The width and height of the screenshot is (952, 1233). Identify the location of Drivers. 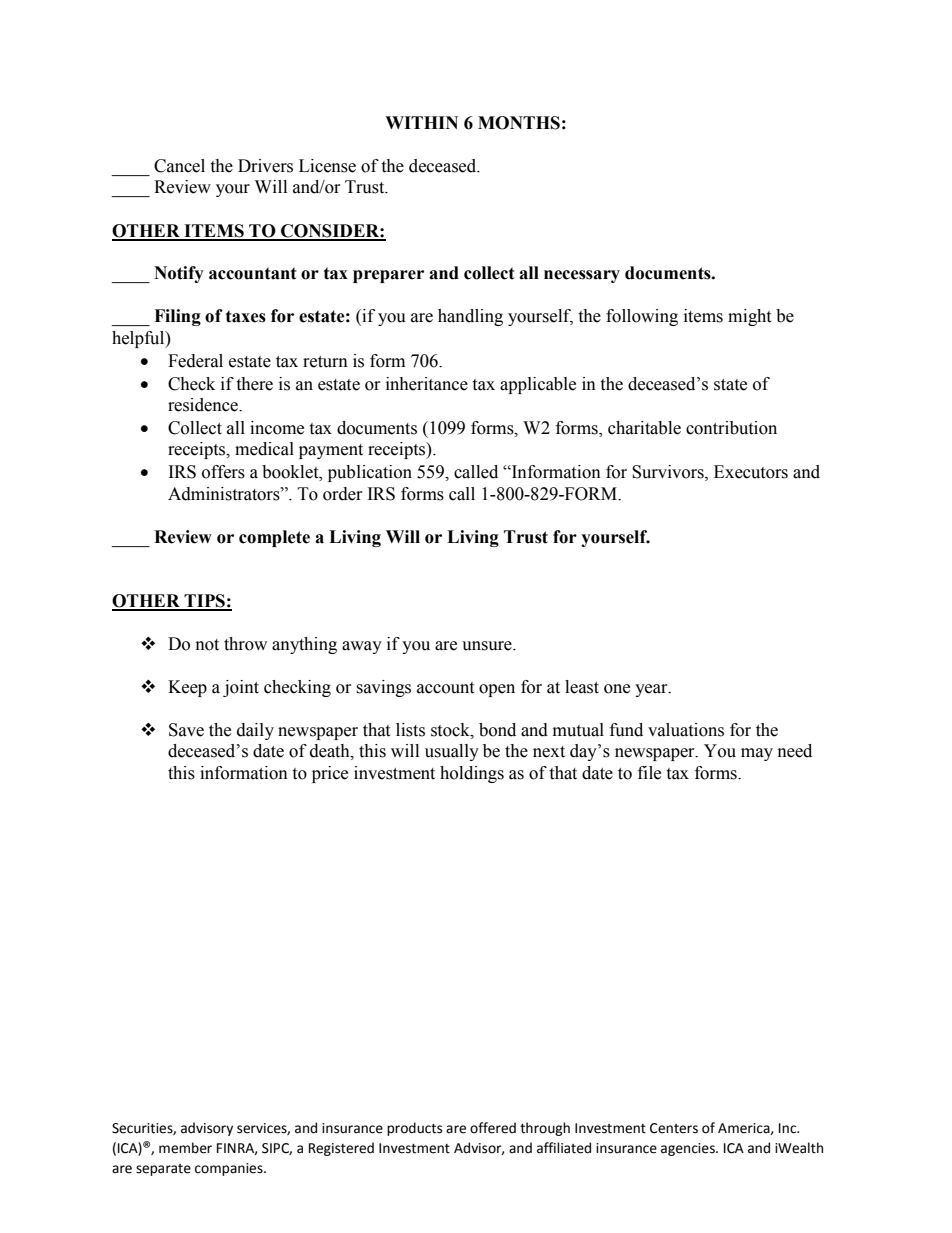
(265, 166).
